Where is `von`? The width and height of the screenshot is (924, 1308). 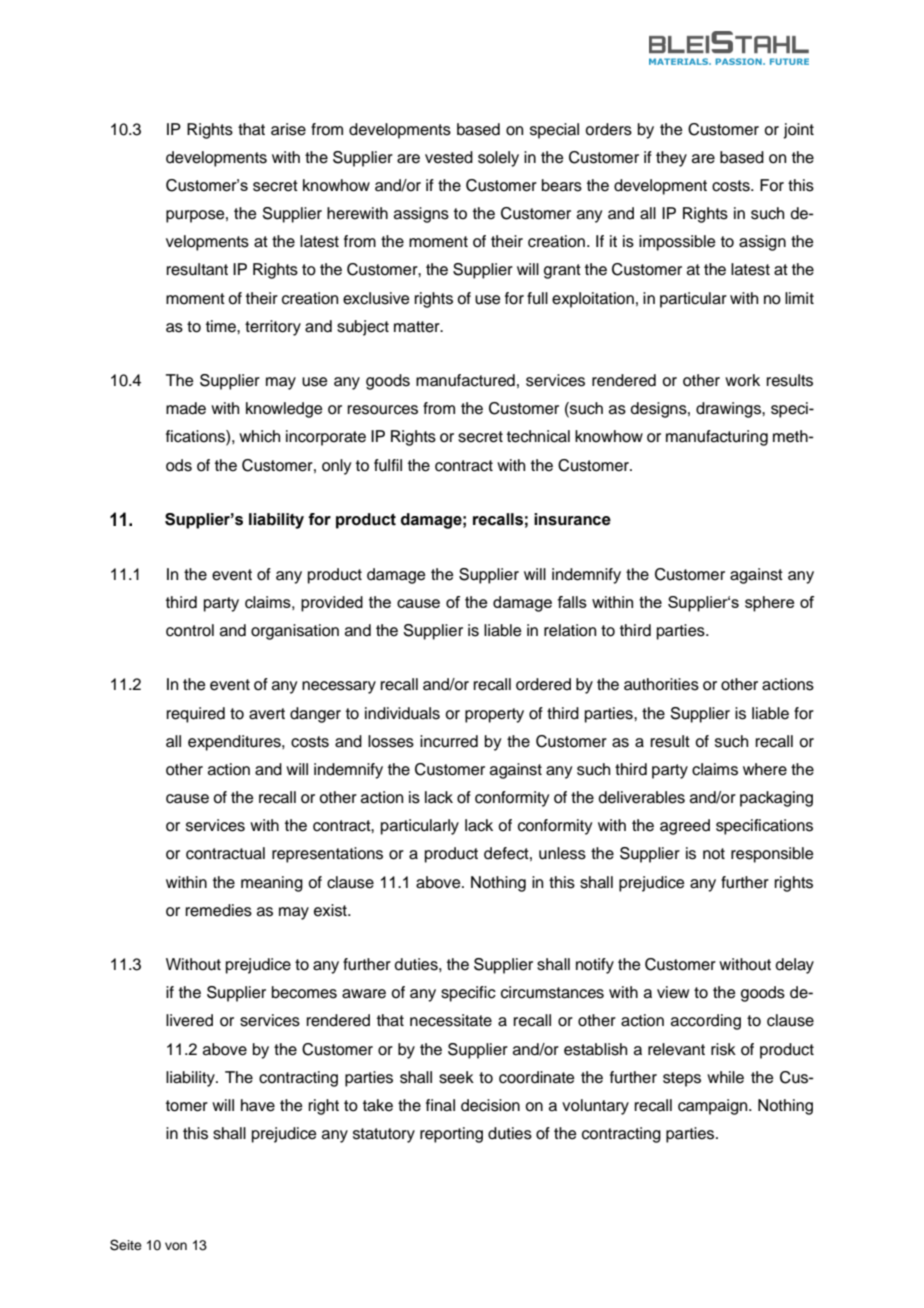
von is located at coordinates (176, 1246).
